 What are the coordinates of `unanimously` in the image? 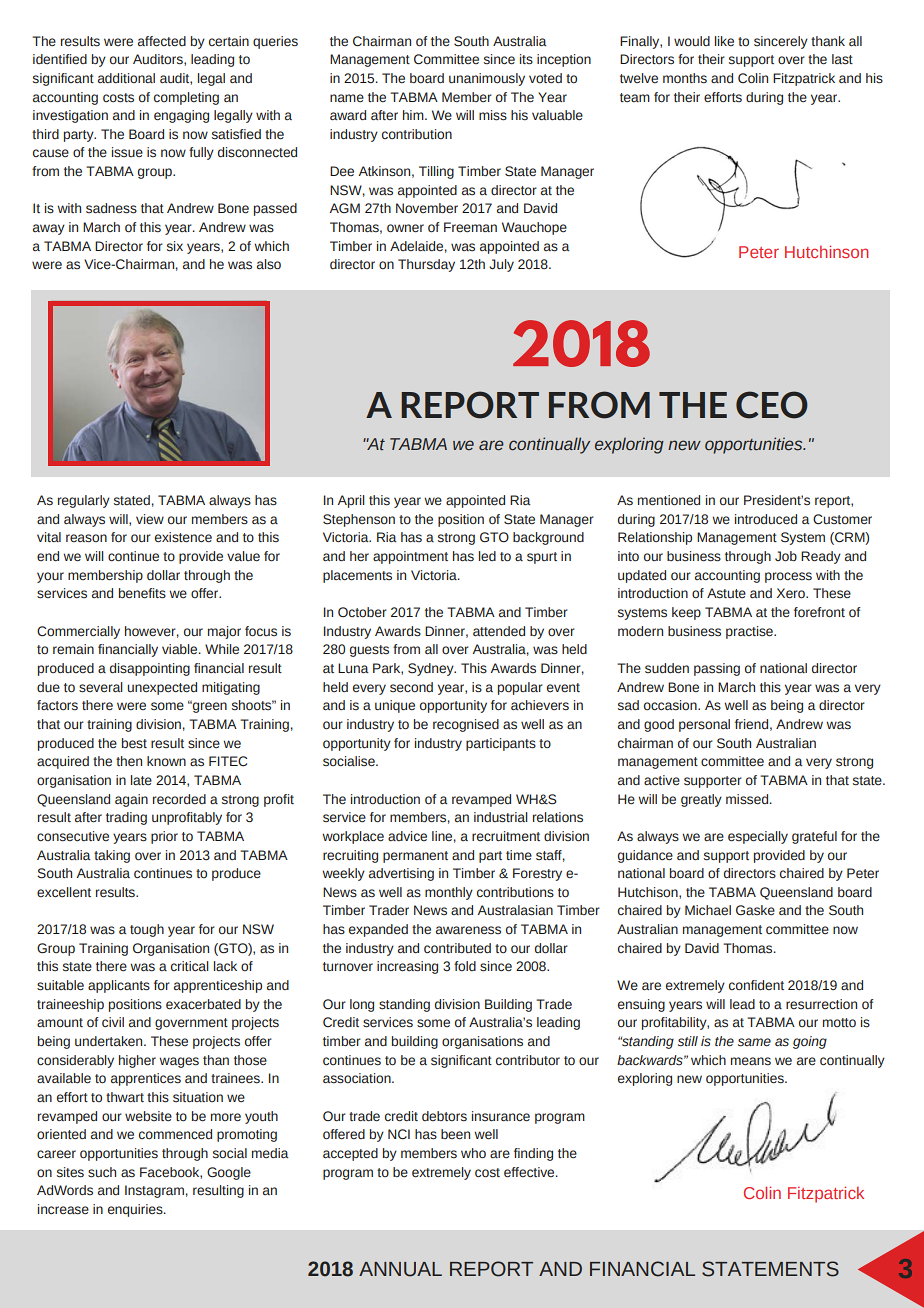 It's located at (487, 79).
